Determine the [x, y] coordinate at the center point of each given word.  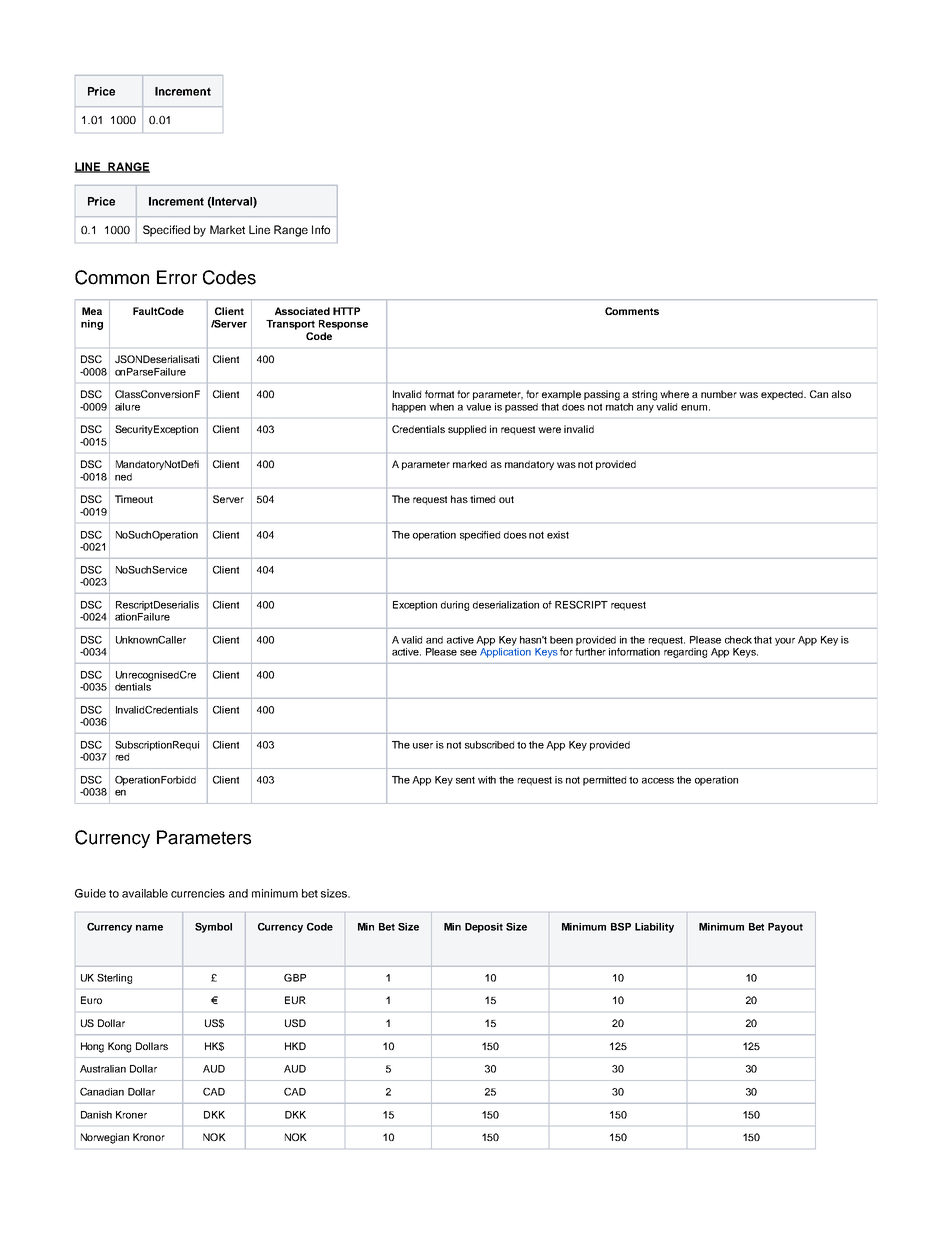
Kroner [131, 1115]
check [738, 640]
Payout [785, 928]
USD [295, 1023]
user [423, 746]
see [468, 653]
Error [177, 277]
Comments [632, 311]
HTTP [346, 311]
